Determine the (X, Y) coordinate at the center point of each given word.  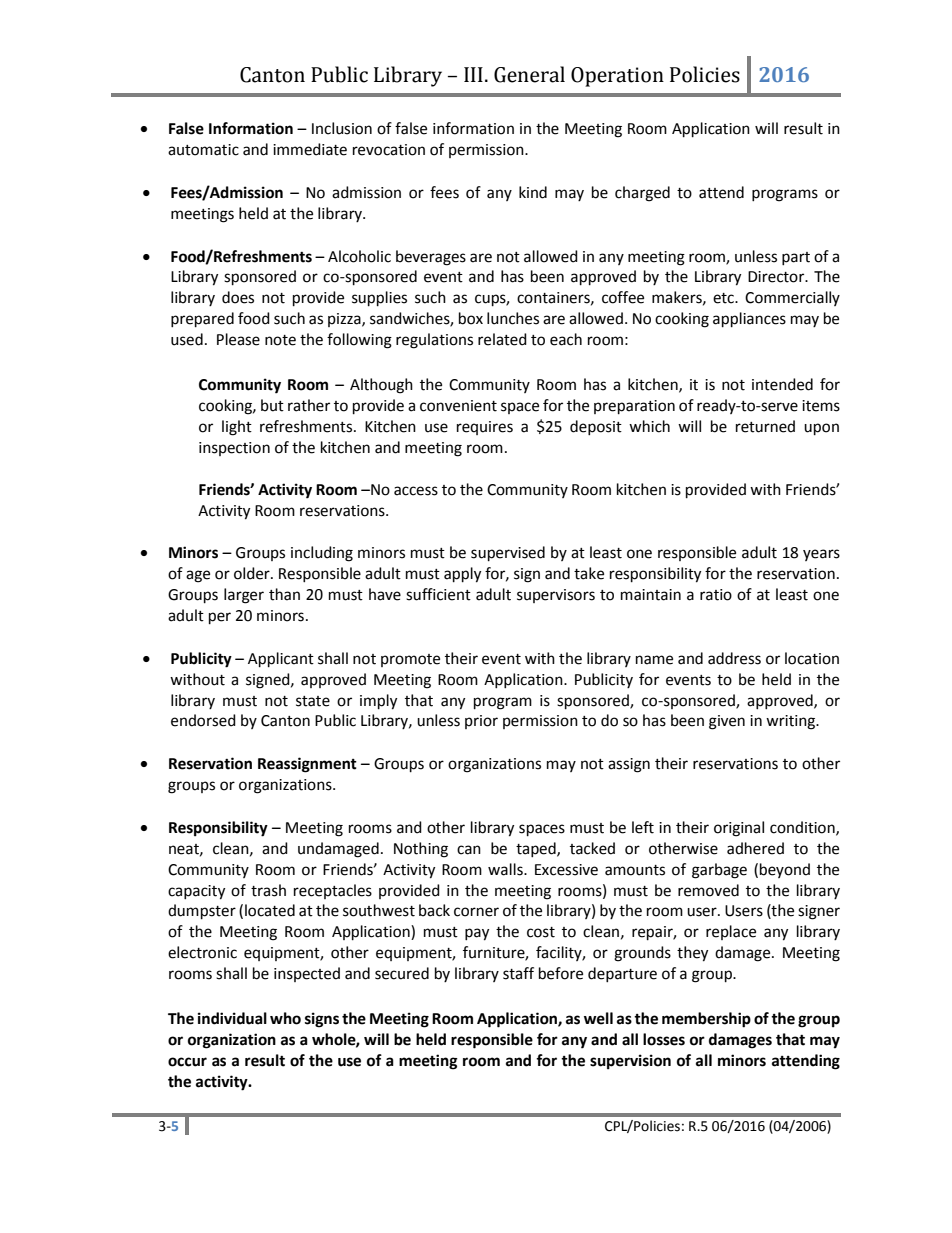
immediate (310, 149)
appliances (749, 320)
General (529, 74)
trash (268, 890)
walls (506, 869)
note (280, 340)
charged (642, 194)
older (253, 573)
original (739, 829)
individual (232, 1018)
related (502, 339)
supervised (508, 554)
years (821, 555)
